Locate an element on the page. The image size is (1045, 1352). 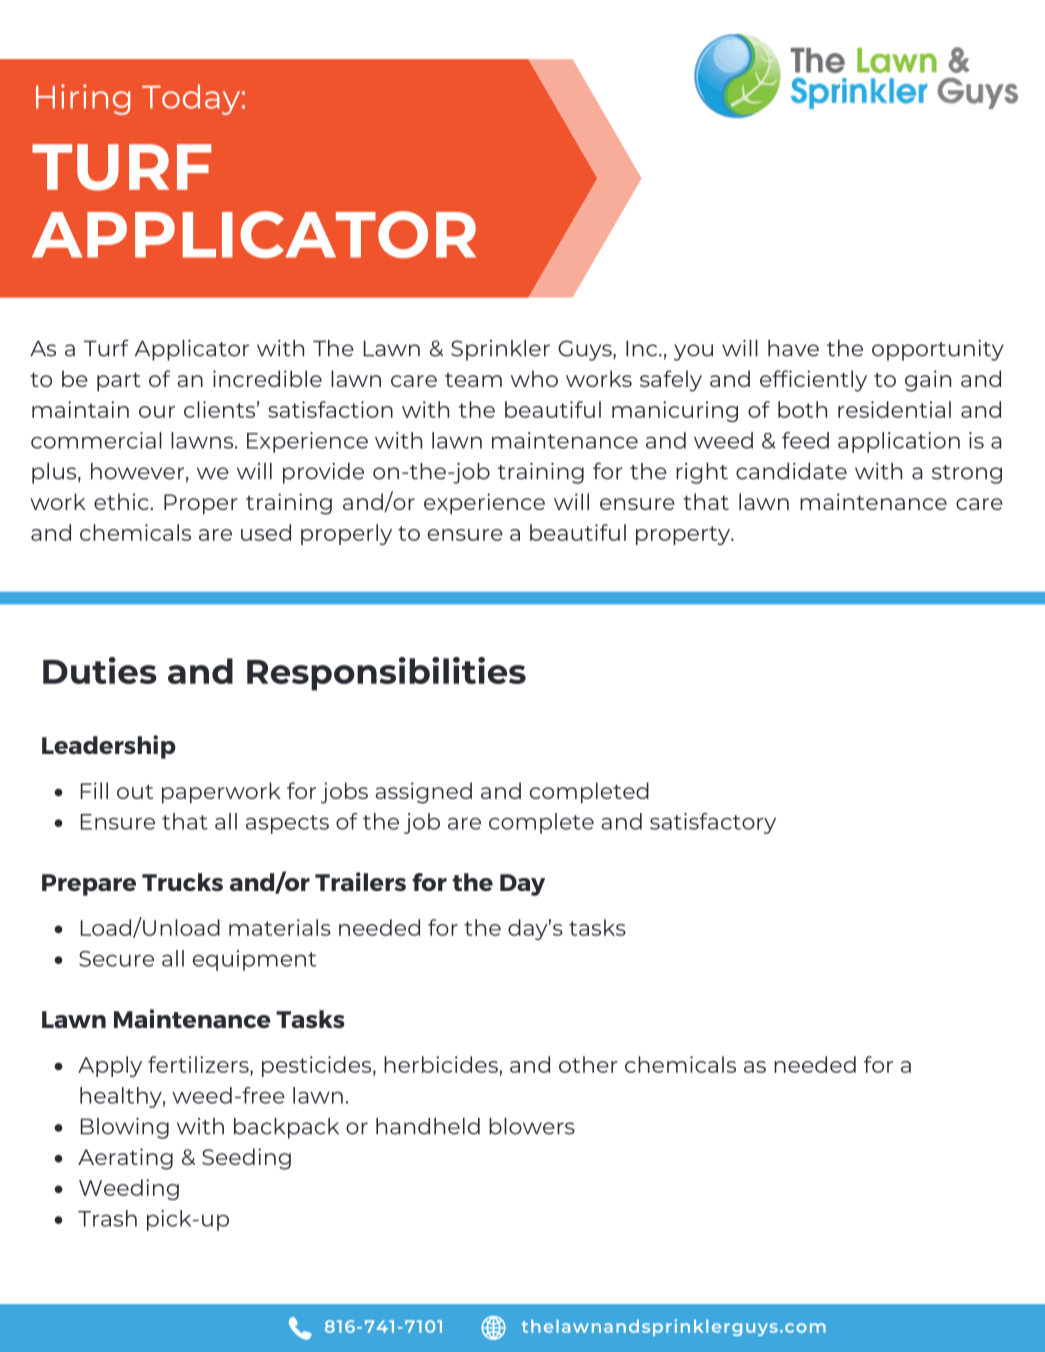
assigned is located at coordinates (423, 793).
